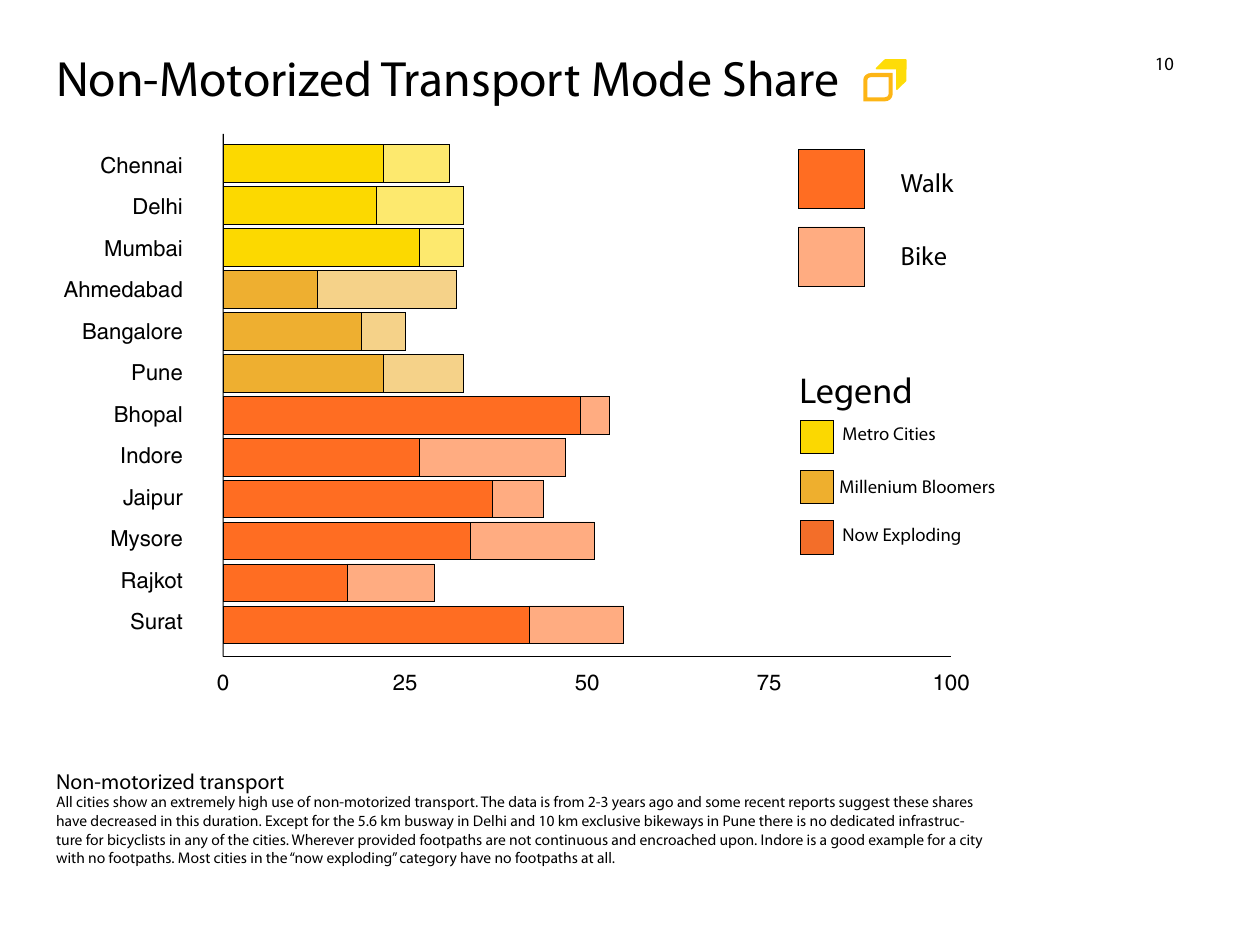 This document has height=952, width=1233. Describe the element at coordinates (652, 78) in the document. I see `Mode` at that location.
